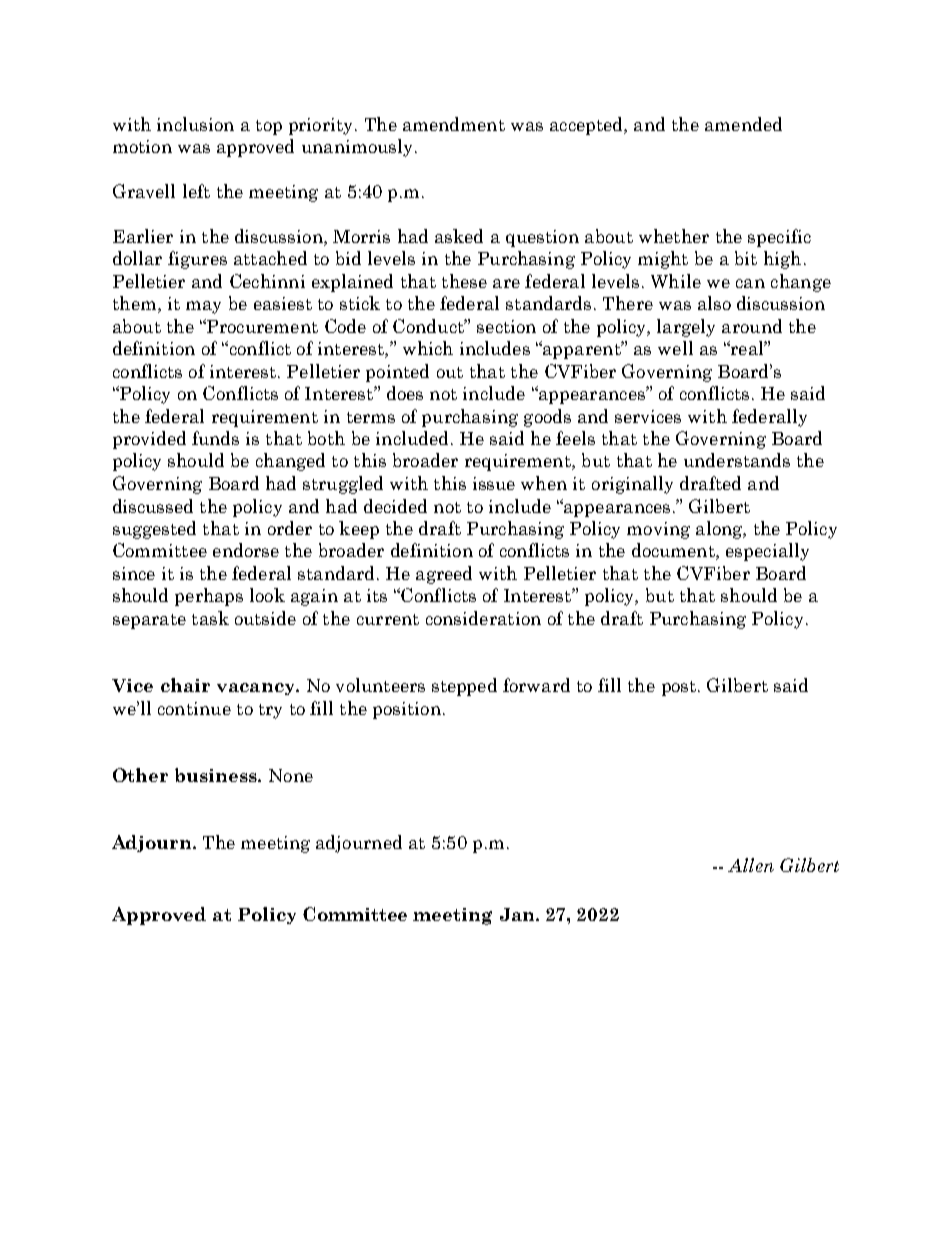  Describe the element at coordinates (215, 438) in the screenshot. I see `funds` at that location.
